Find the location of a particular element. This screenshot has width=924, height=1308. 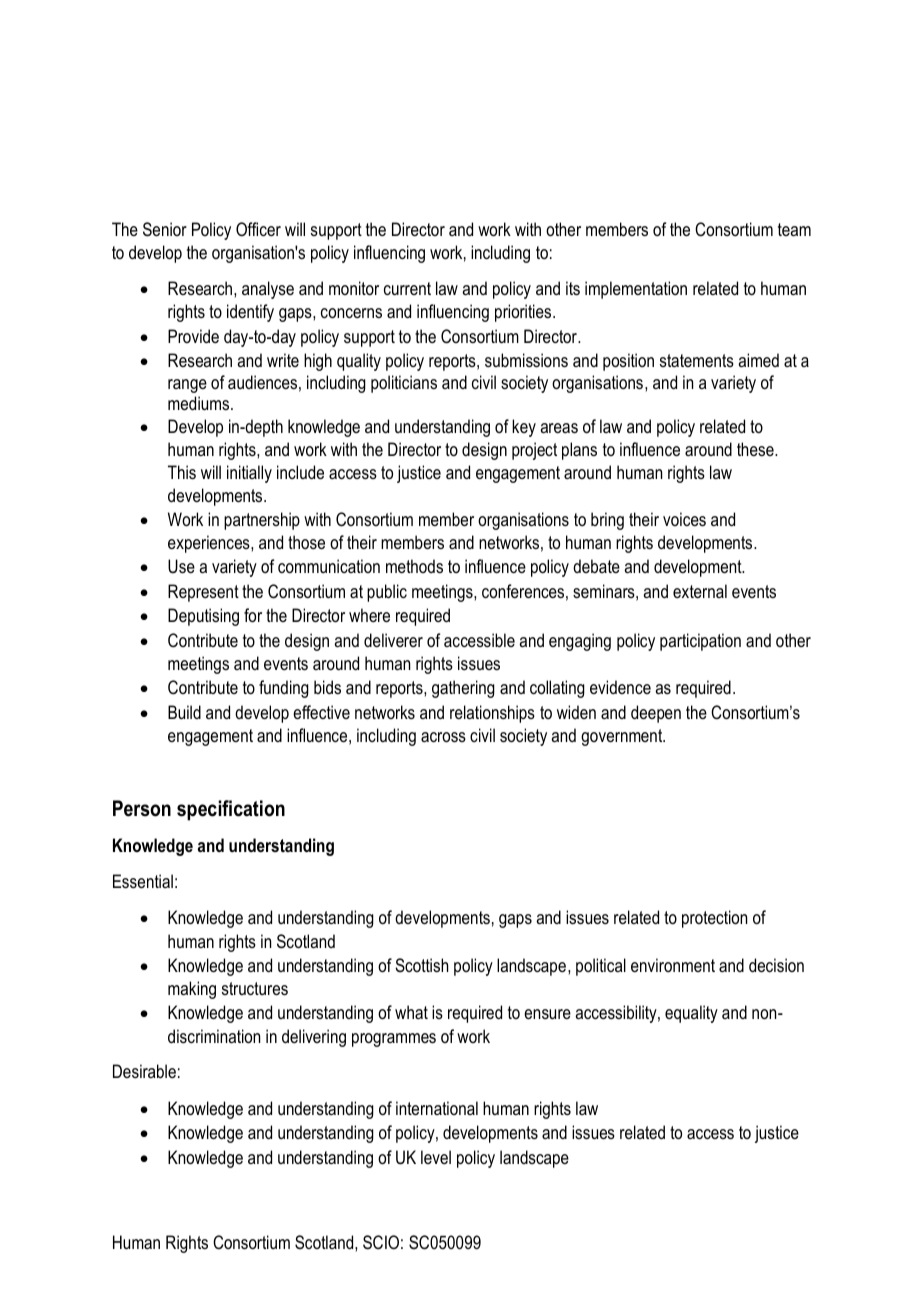

Officer is located at coordinates (258, 229).
